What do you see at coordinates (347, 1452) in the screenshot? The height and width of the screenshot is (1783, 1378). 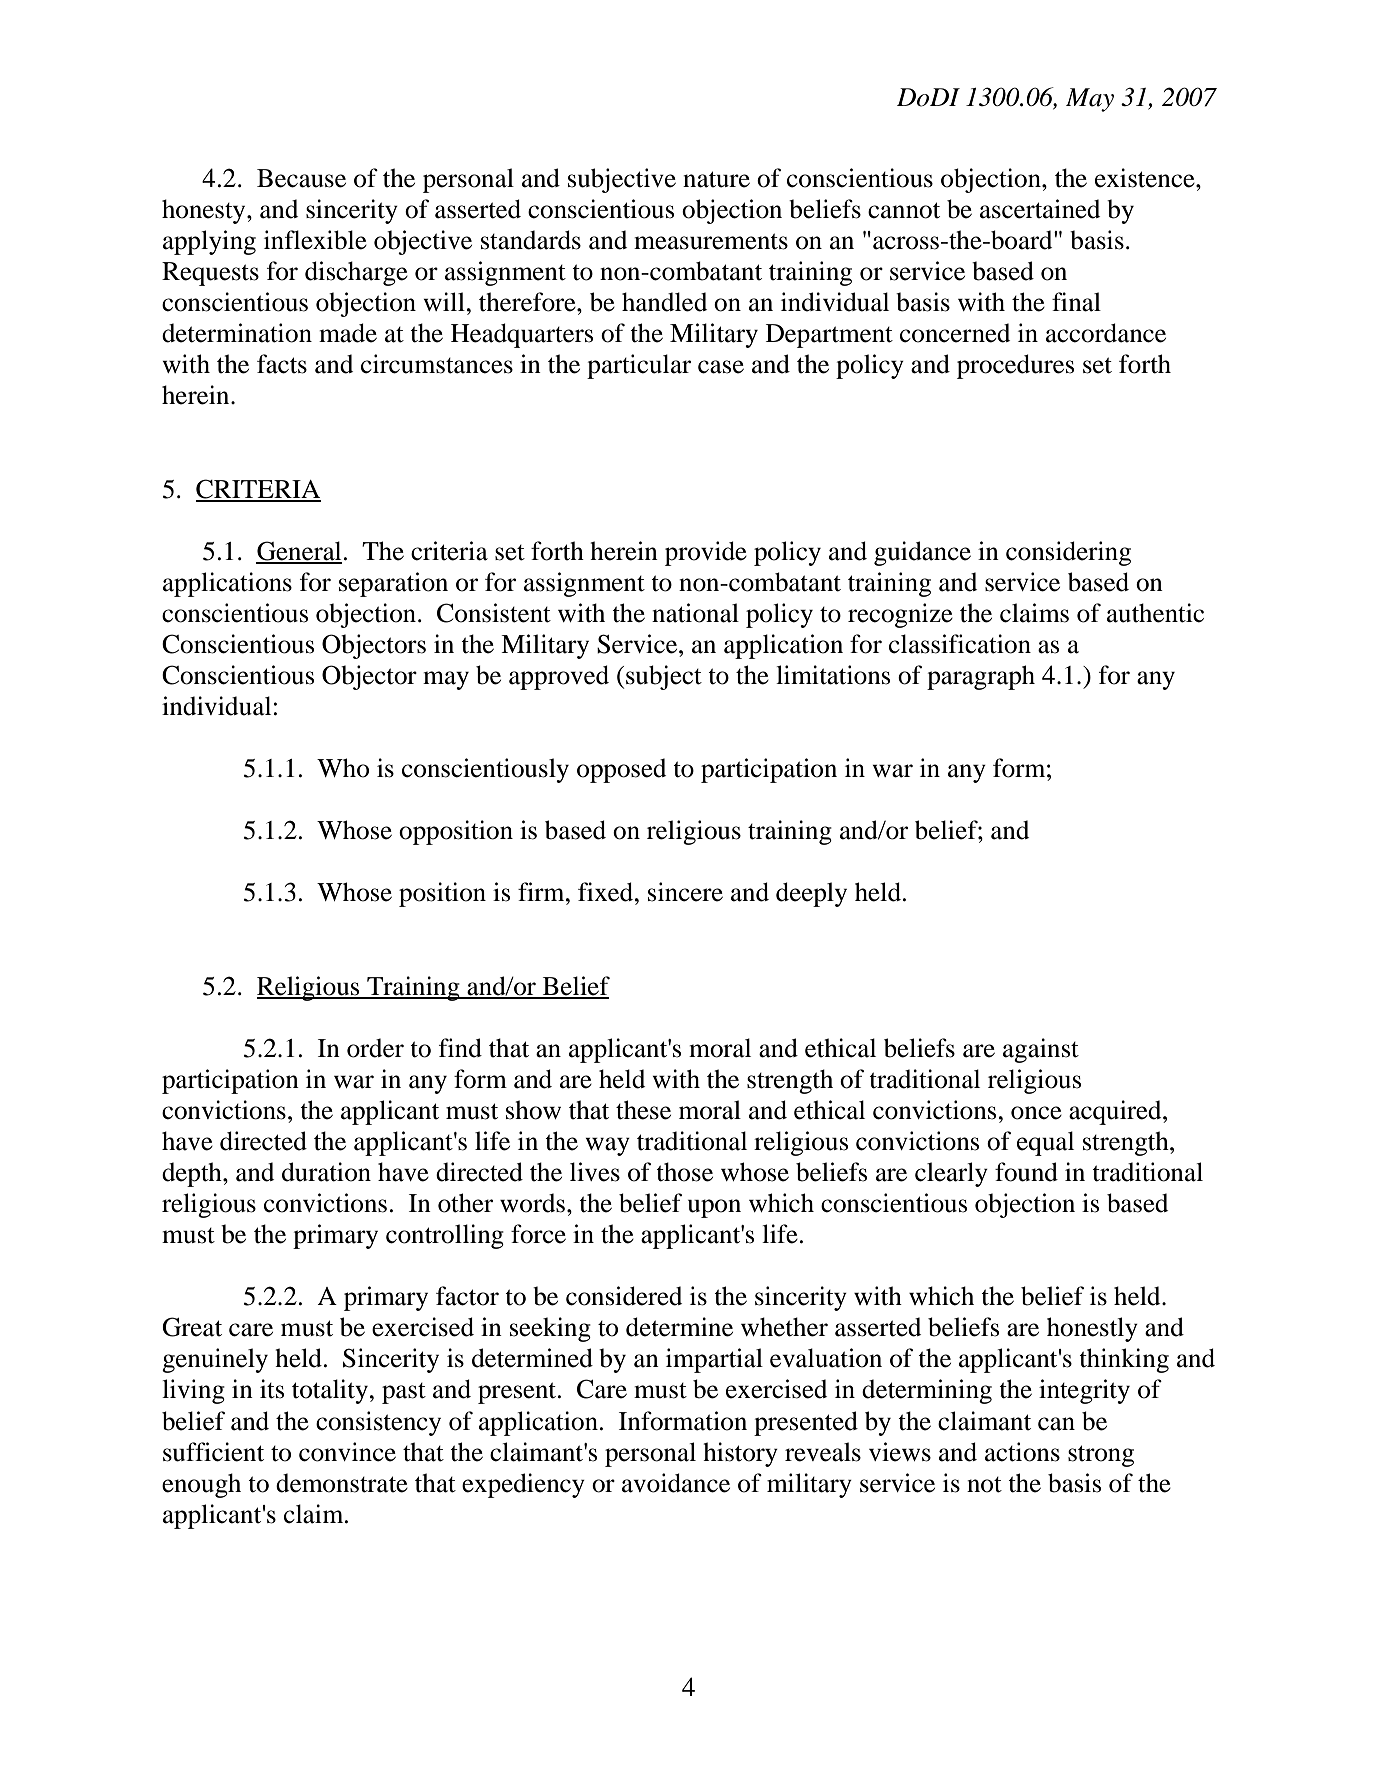 I see `convince` at bounding box center [347, 1452].
